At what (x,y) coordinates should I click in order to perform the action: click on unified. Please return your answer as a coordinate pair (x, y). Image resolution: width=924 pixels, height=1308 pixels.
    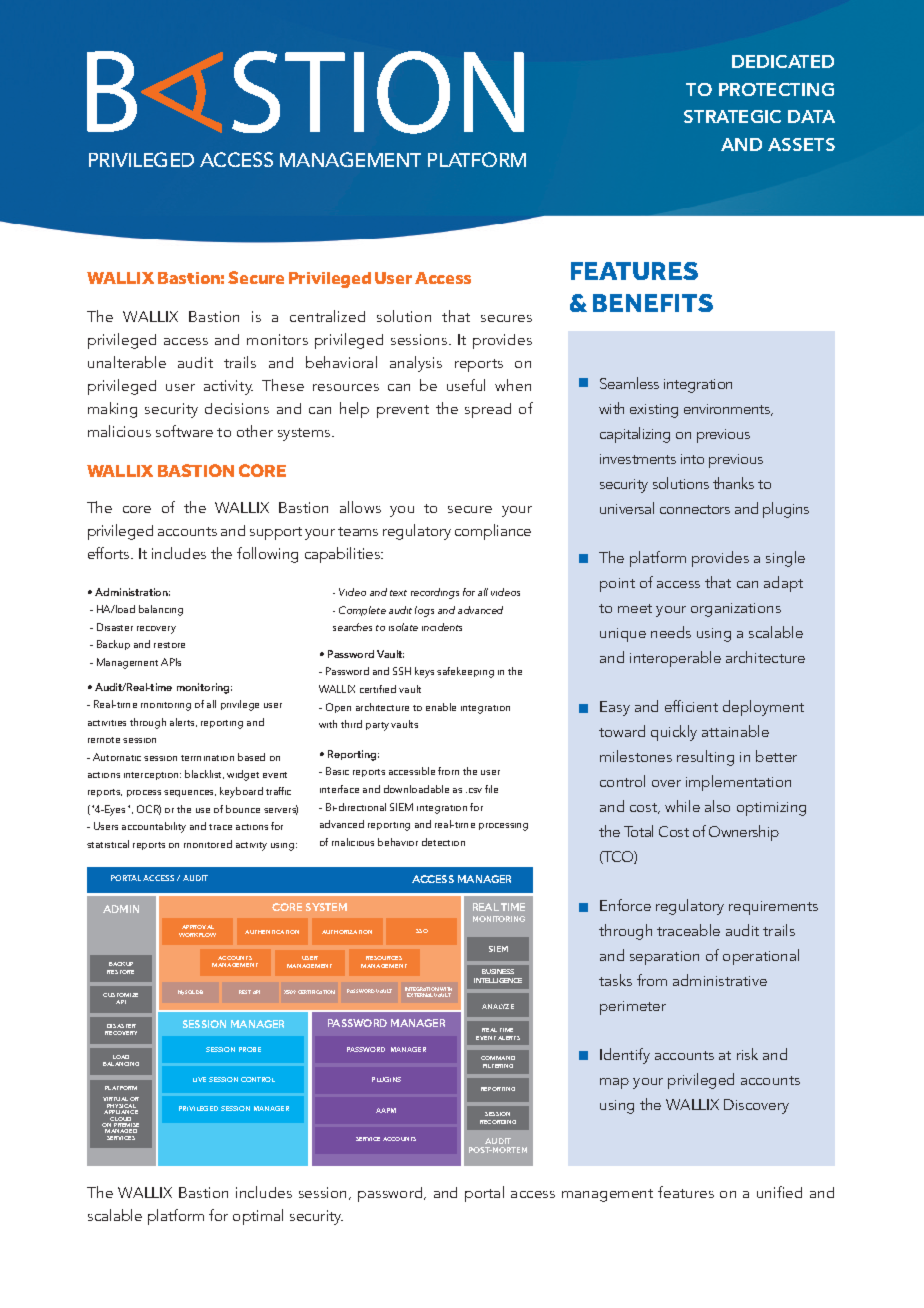
    Looking at the image, I should click on (779, 1192).
